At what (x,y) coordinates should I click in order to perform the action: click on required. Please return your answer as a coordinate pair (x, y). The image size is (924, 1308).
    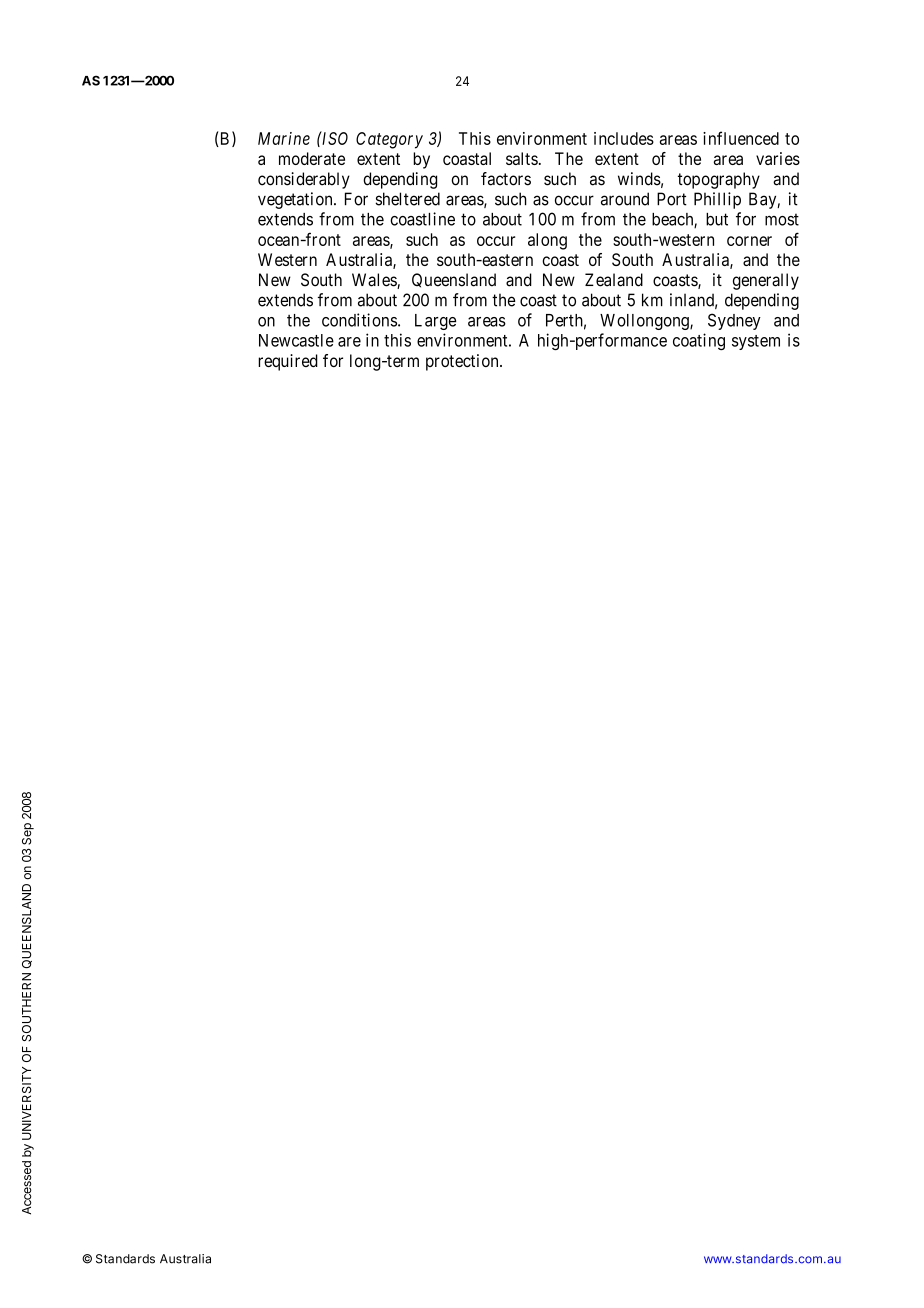
    Looking at the image, I should click on (288, 362).
